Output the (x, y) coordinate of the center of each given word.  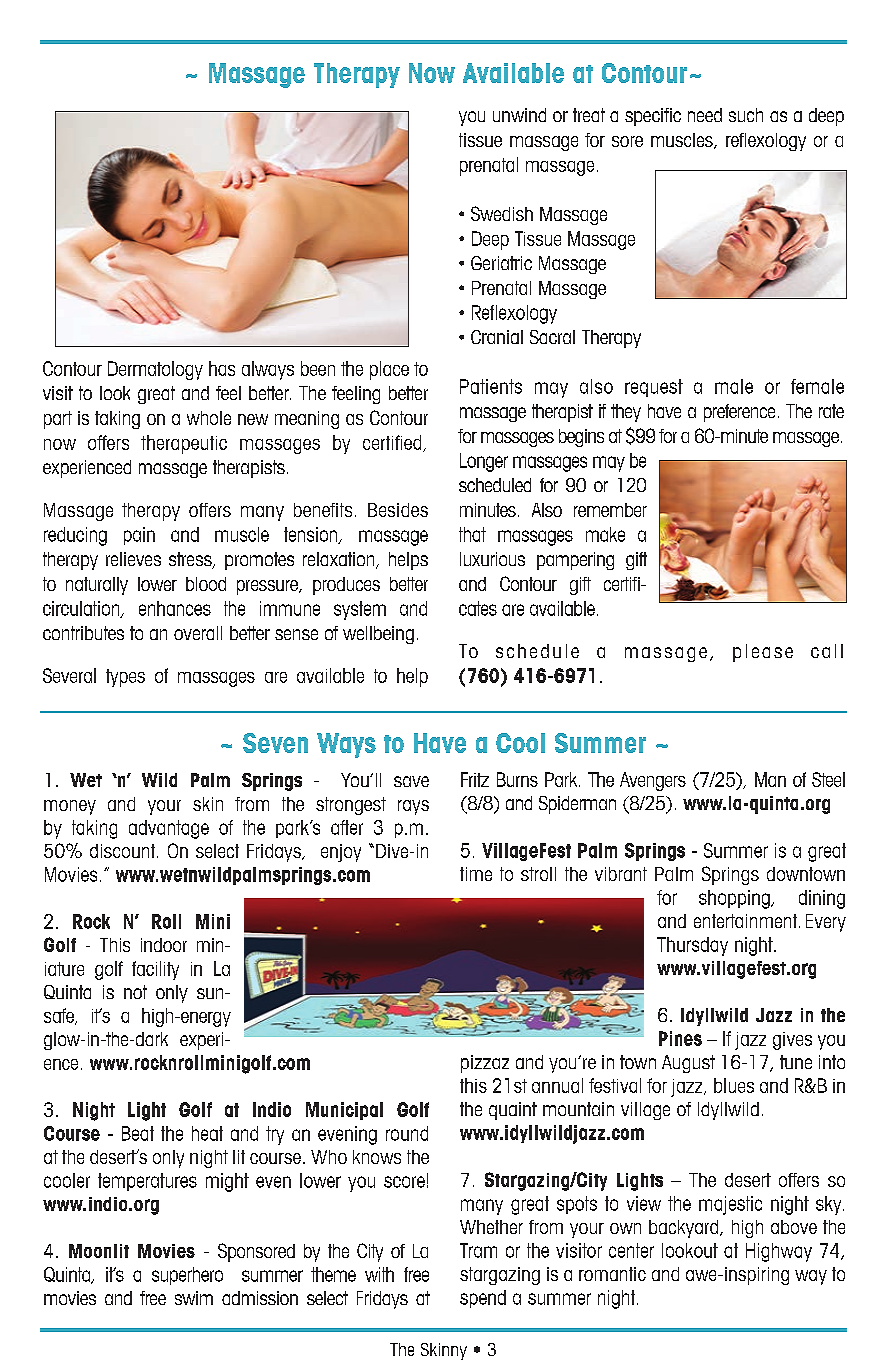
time (476, 874)
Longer (484, 462)
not (135, 992)
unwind (519, 115)
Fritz (475, 779)
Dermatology (155, 370)
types (125, 678)
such (746, 115)
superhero (187, 1276)
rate (831, 411)
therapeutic (184, 444)
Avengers (653, 781)
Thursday (692, 946)
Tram (478, 1250)
